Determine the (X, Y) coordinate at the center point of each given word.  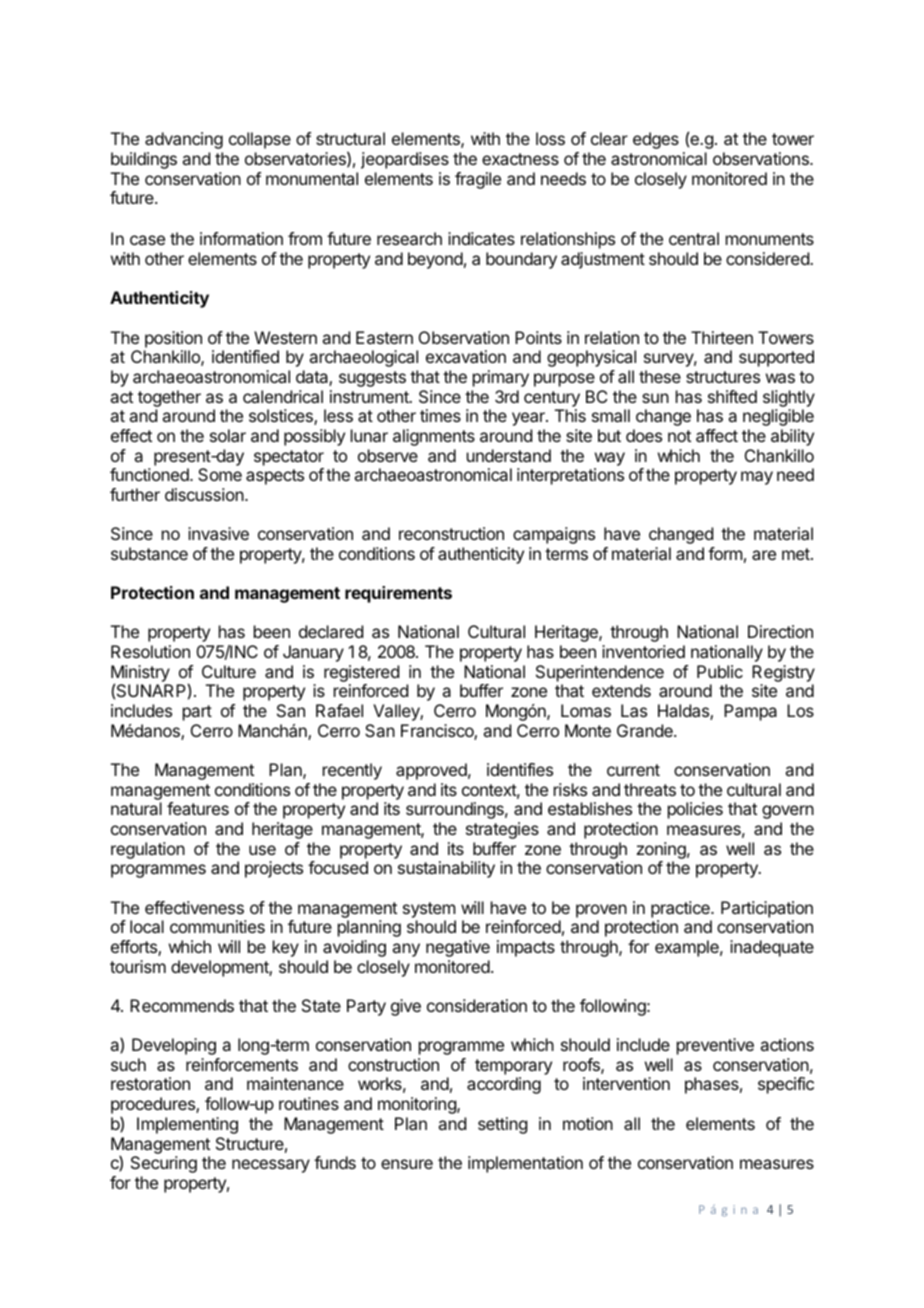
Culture (229, 671)
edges (656, 140)
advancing (184, 140)
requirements (398, 594)
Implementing (187, 1125)
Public (720, 671)
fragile (478, 180)
